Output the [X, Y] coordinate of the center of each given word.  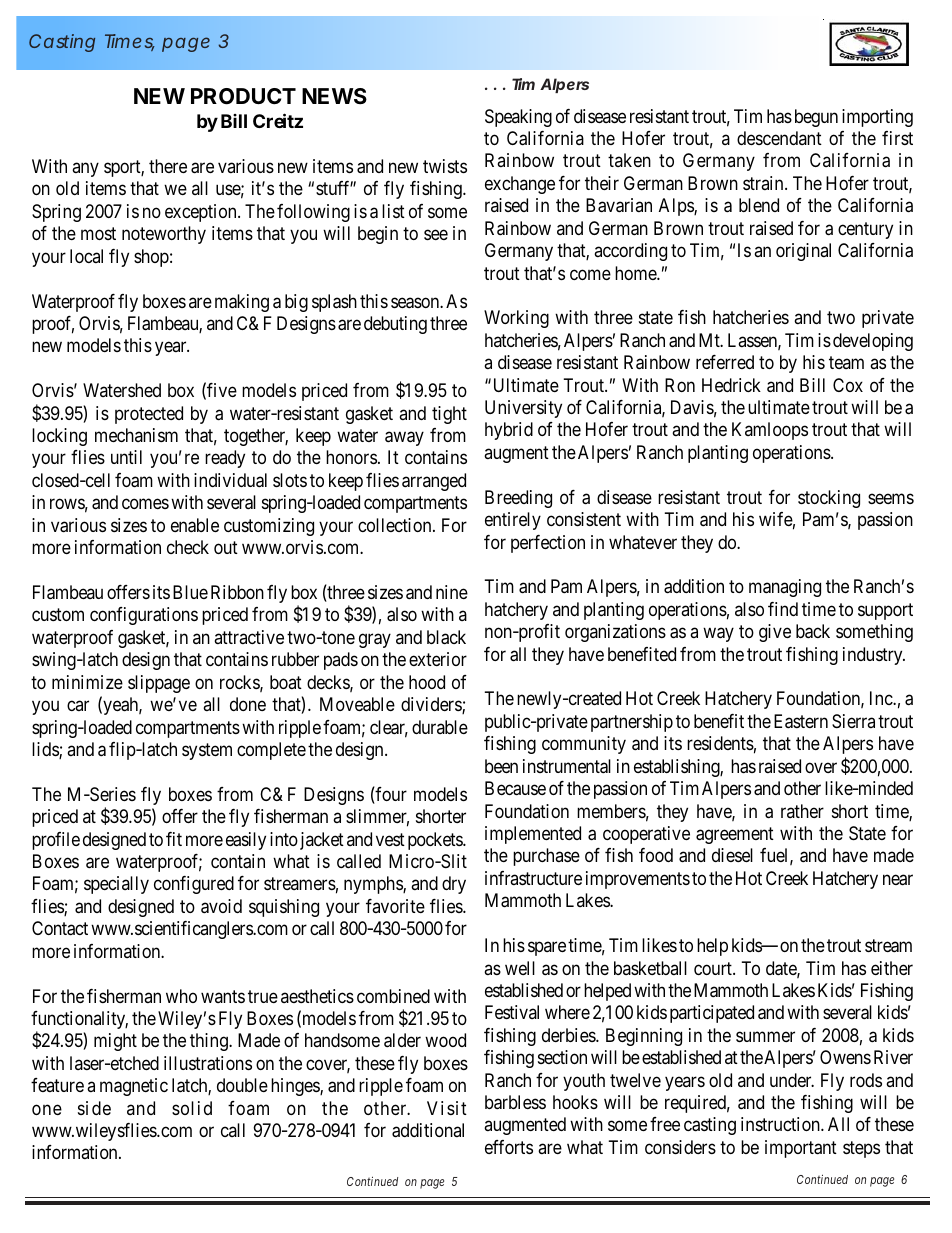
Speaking [518, 118]
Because [515, 788]
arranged [434, 482]
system [207, 751]
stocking [829, 499]
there [168, 166]
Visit [447, 1108]
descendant [779, 138]
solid [192, 1108]
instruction [781, 1124]
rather [802, 811]
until [126, 457]
